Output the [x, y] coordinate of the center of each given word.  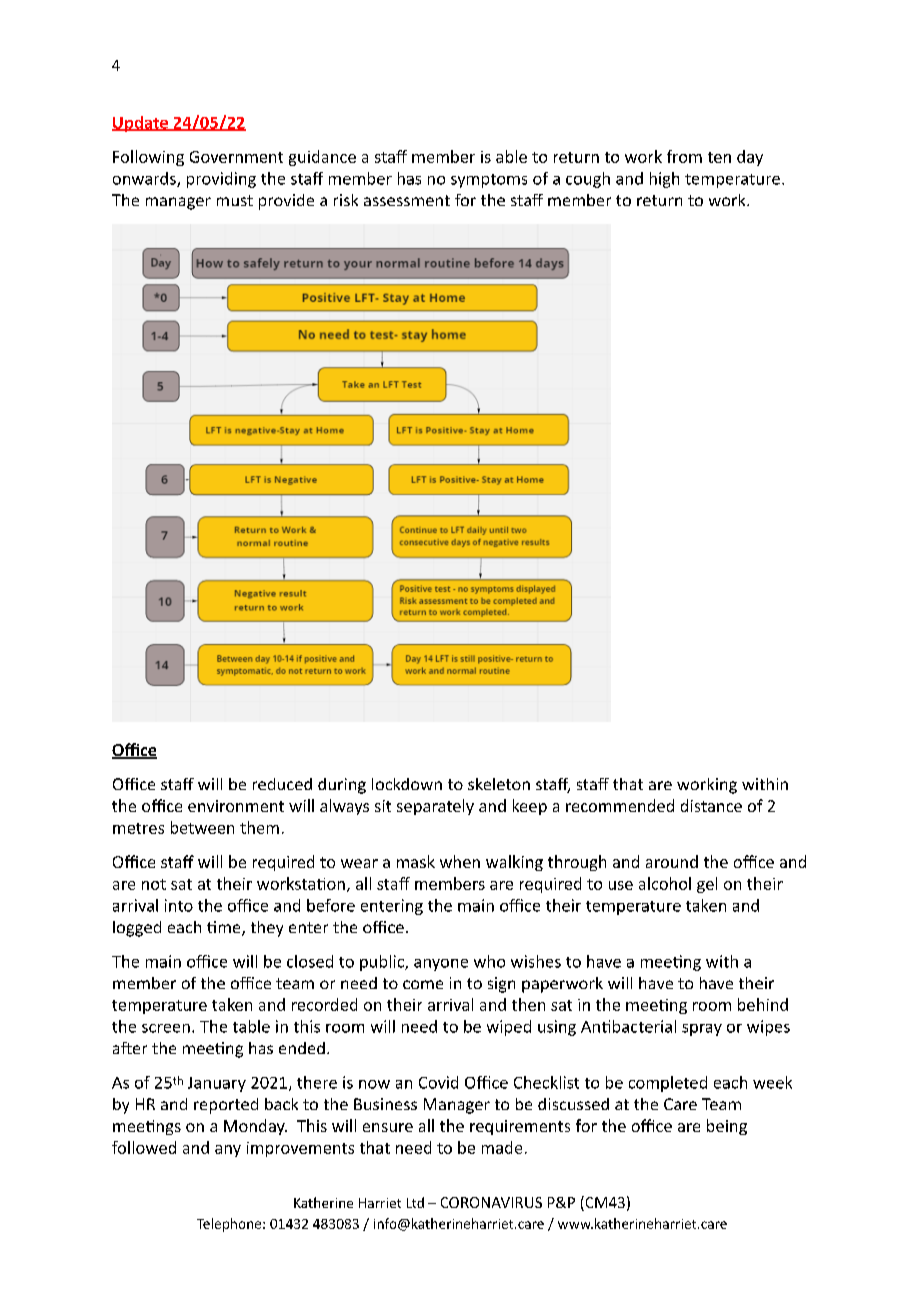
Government [236, 157]
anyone [441, 965]
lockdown [407, 784]
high [664, 180]
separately [435, 807]
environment [236, 806]
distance [711, 805]
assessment [407, 200]
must [235, 200]
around [672, 861]
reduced [282, 784]
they [267, 929]
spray [702, 1030]
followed [144, 1147]
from [684, 156]
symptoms [489, 181]
